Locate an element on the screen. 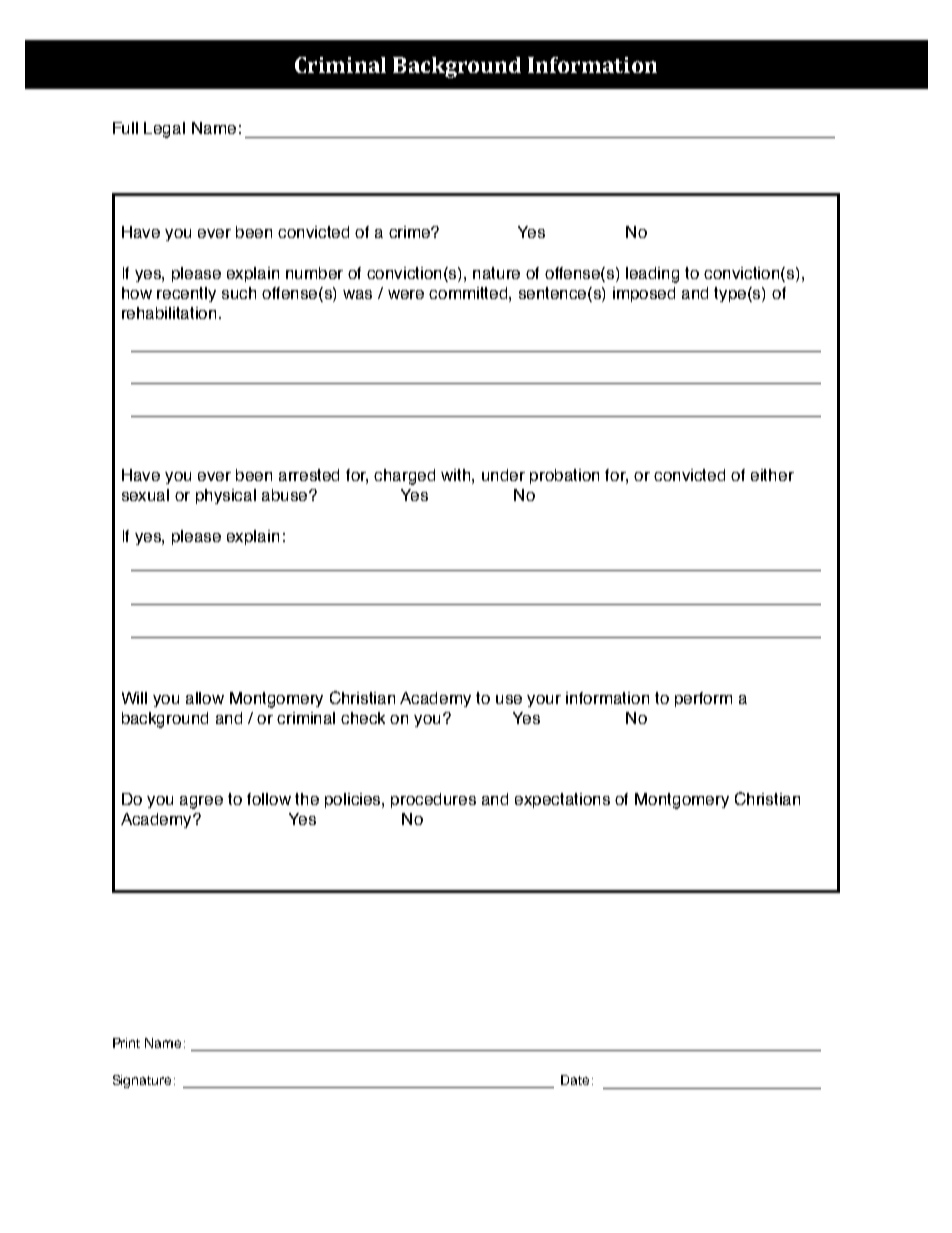 The image size is (952, 1233). your is located at coordinates (544, 701).
